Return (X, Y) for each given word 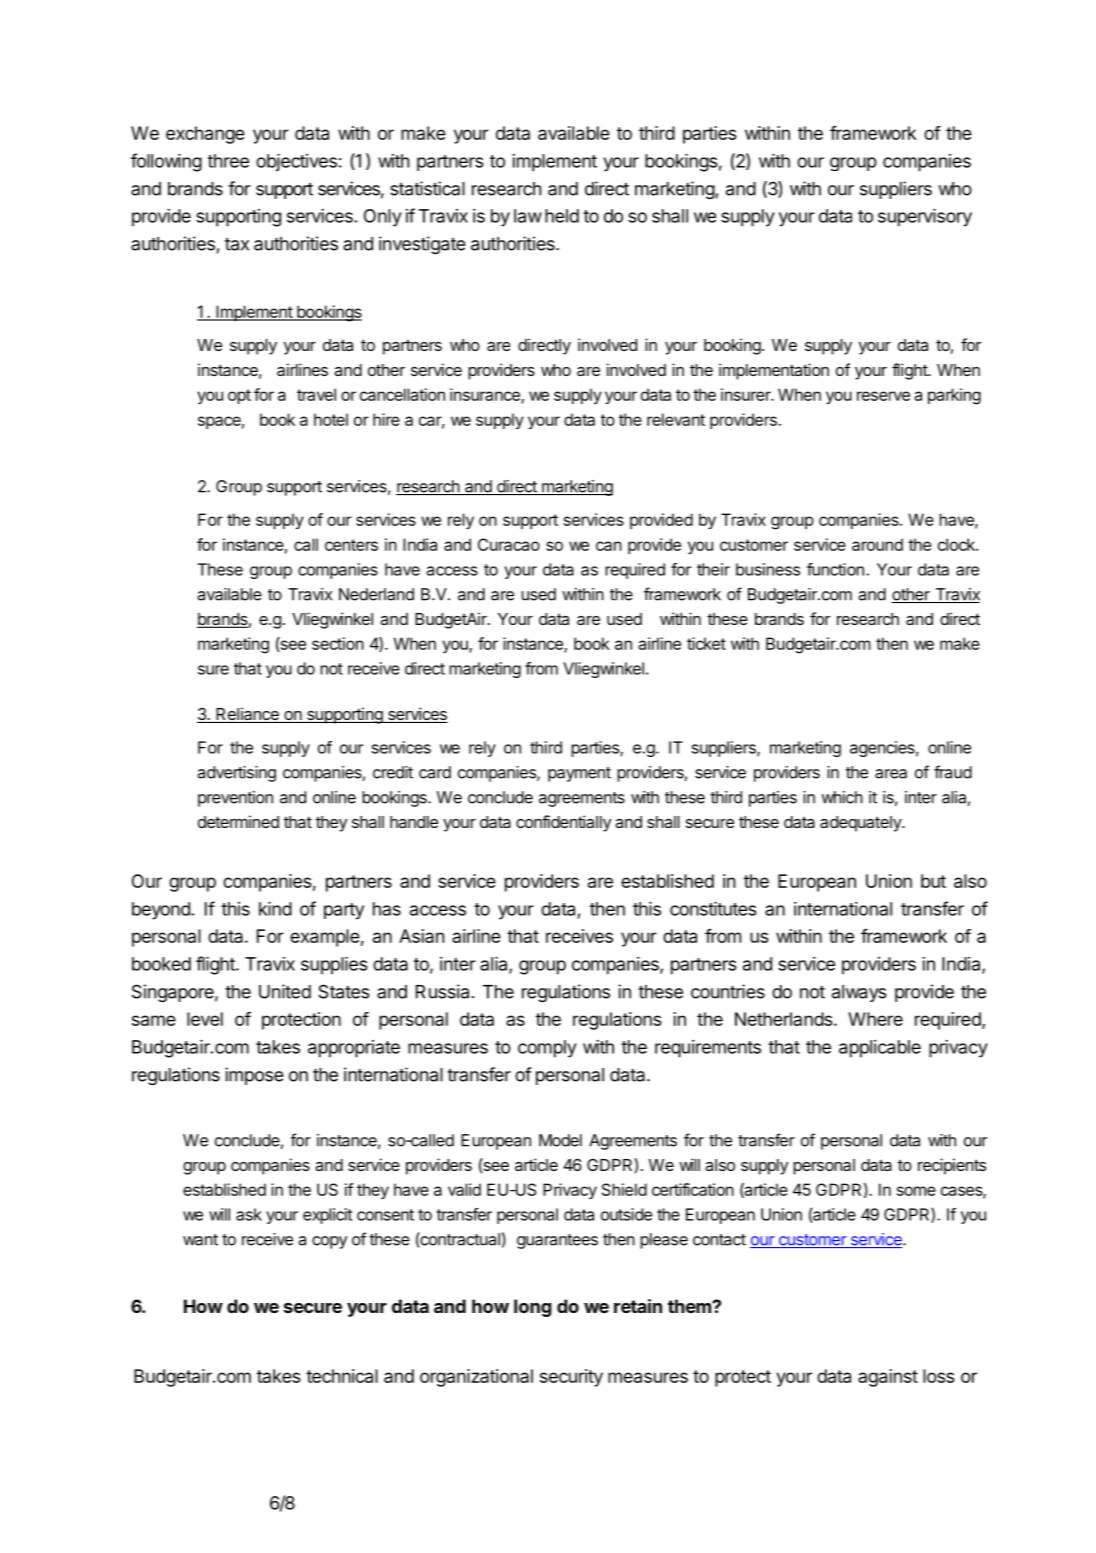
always (859, 993)
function (835, 569)
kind (275, 908)
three (228, 161)
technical (342, 1376)
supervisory (925, 217)
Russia (442, 991)
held (562, 216)
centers (351, 545)
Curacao (509, 544)
